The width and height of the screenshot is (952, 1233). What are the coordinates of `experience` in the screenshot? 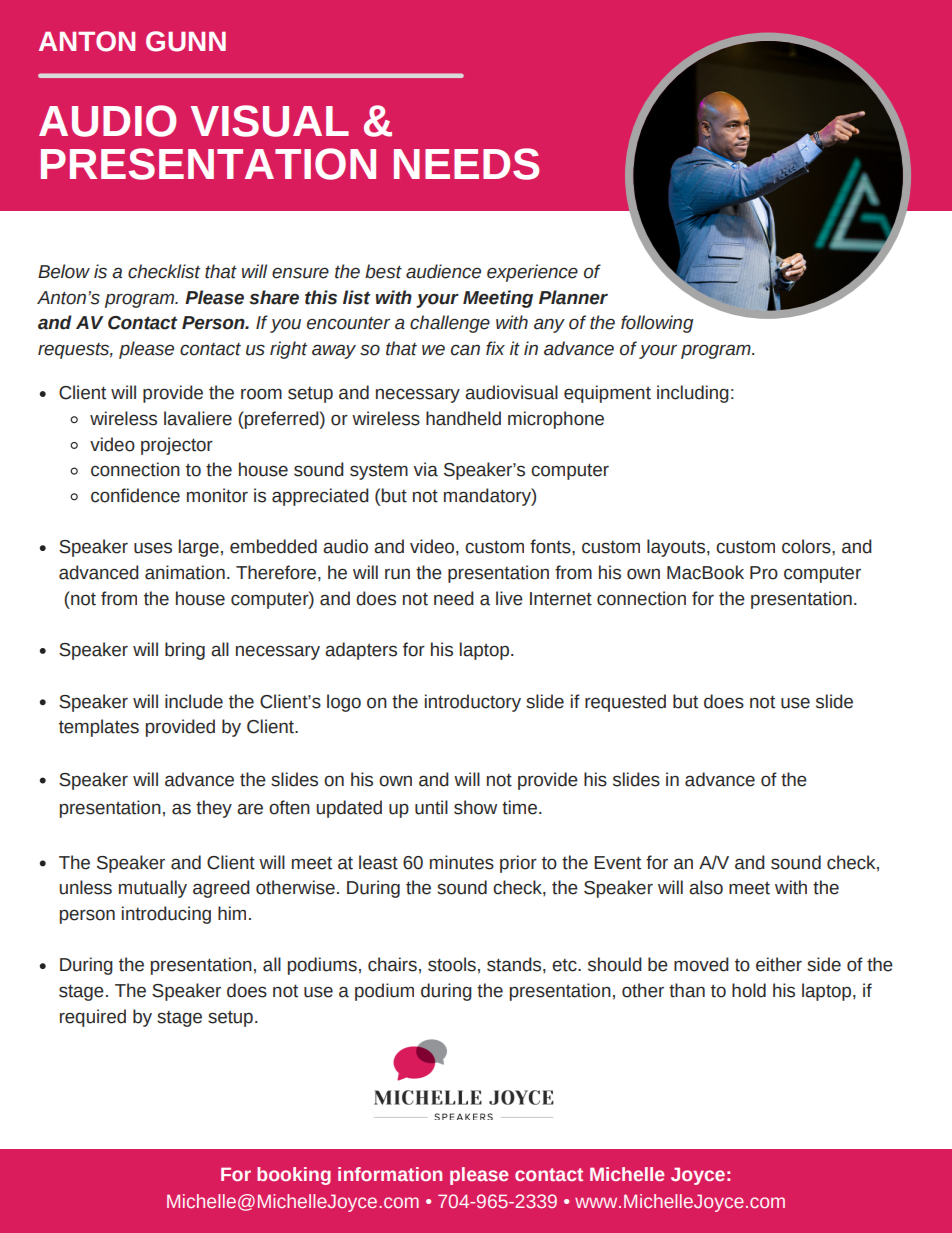 It's located at (532, 273).
